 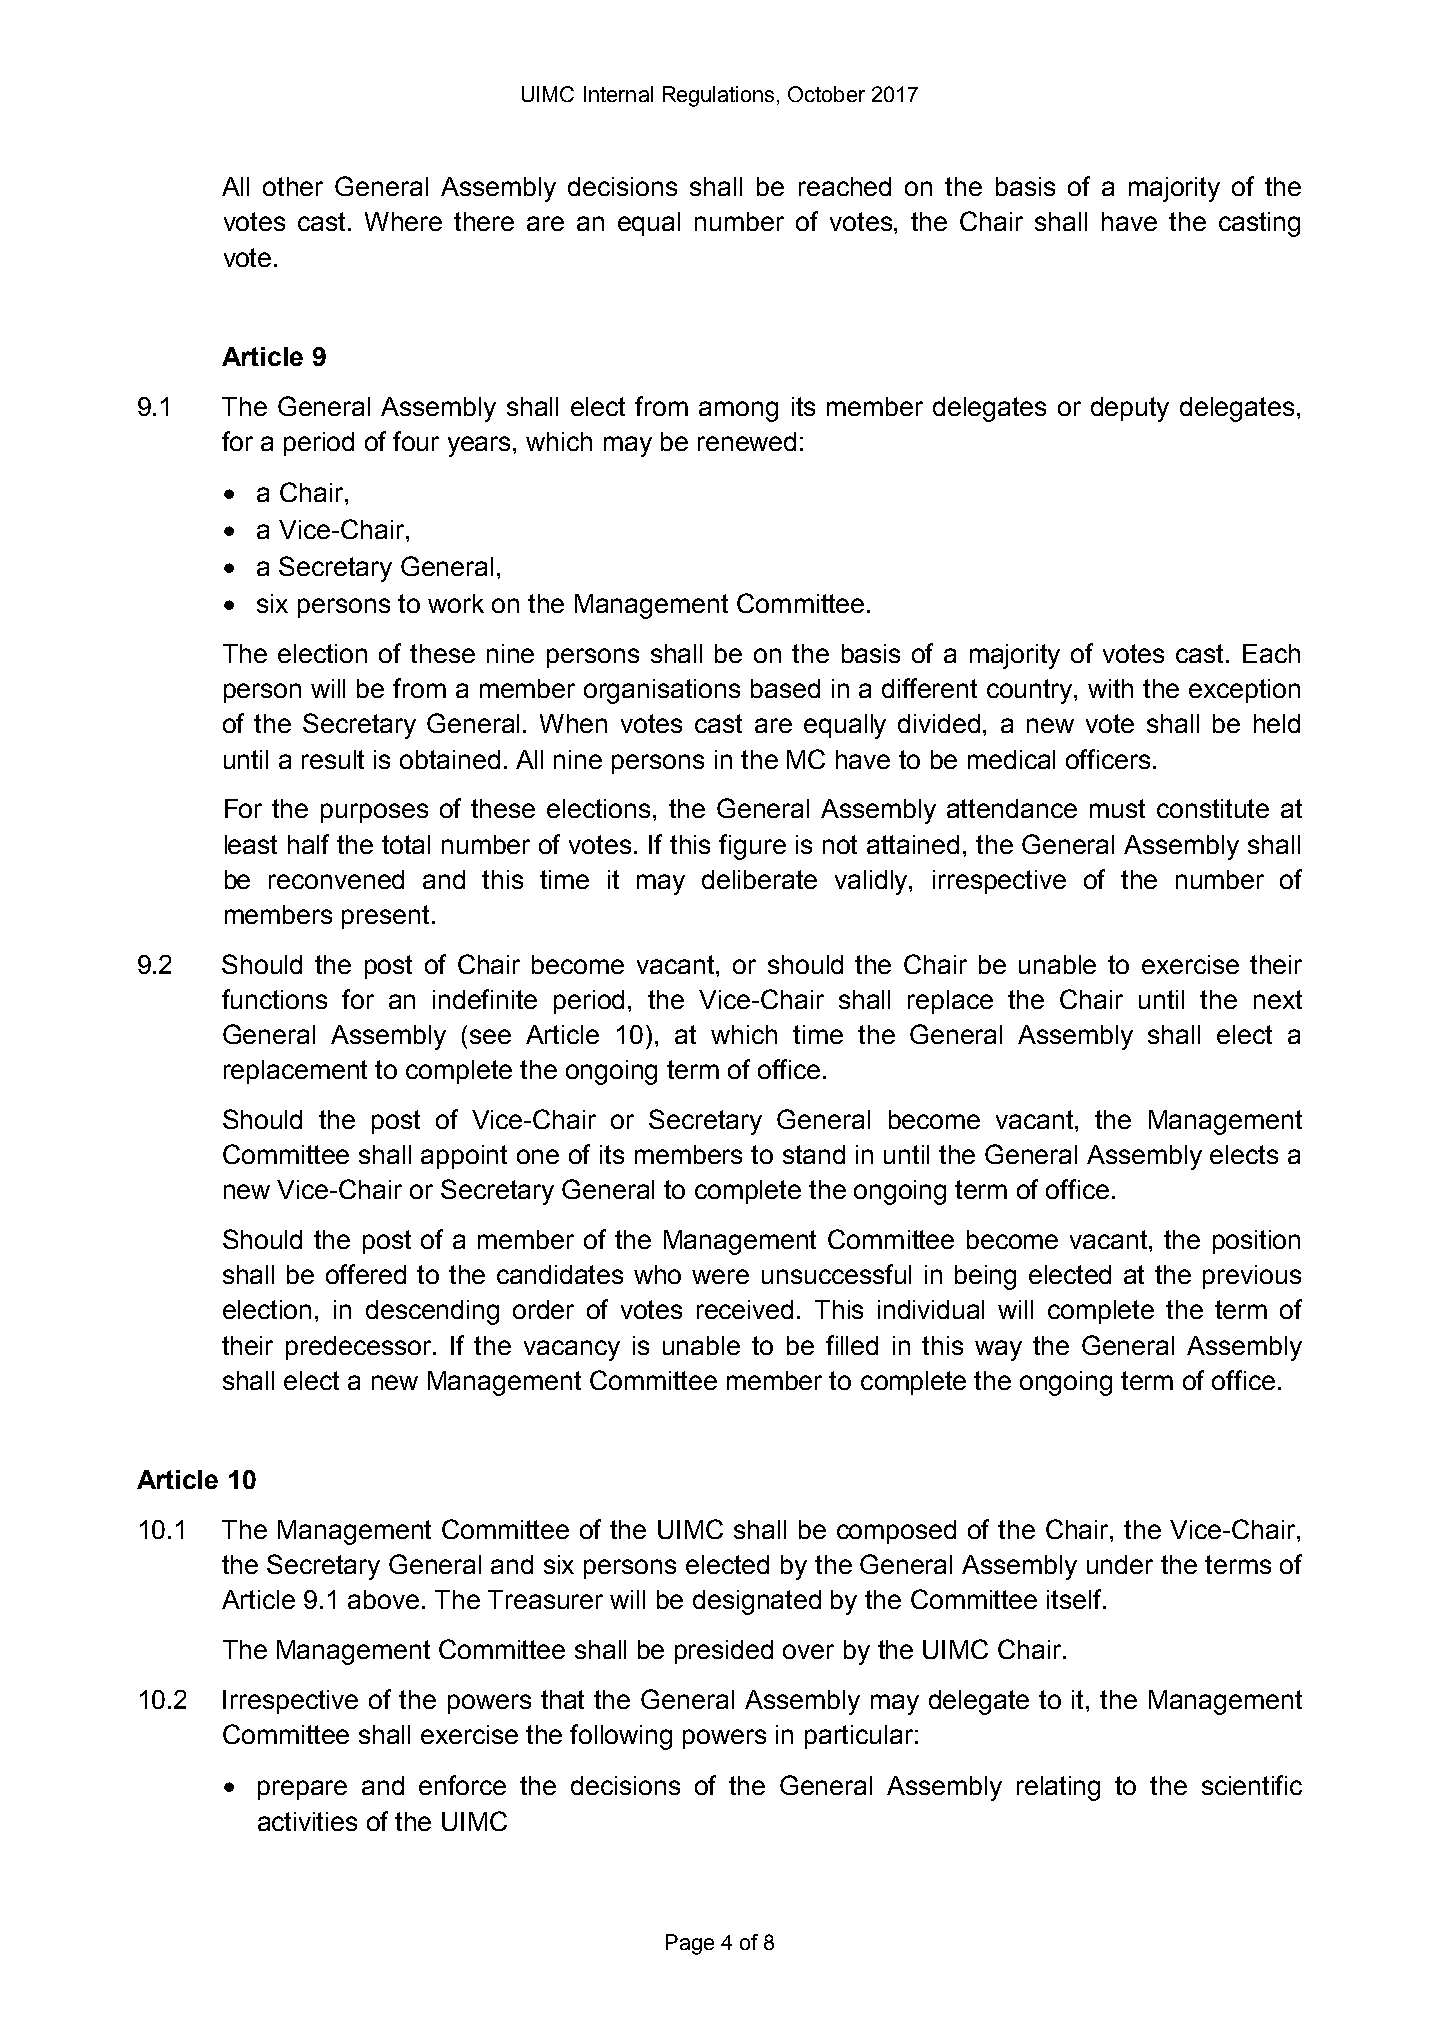 I want to click on received, so click(x=745, y=1309).
